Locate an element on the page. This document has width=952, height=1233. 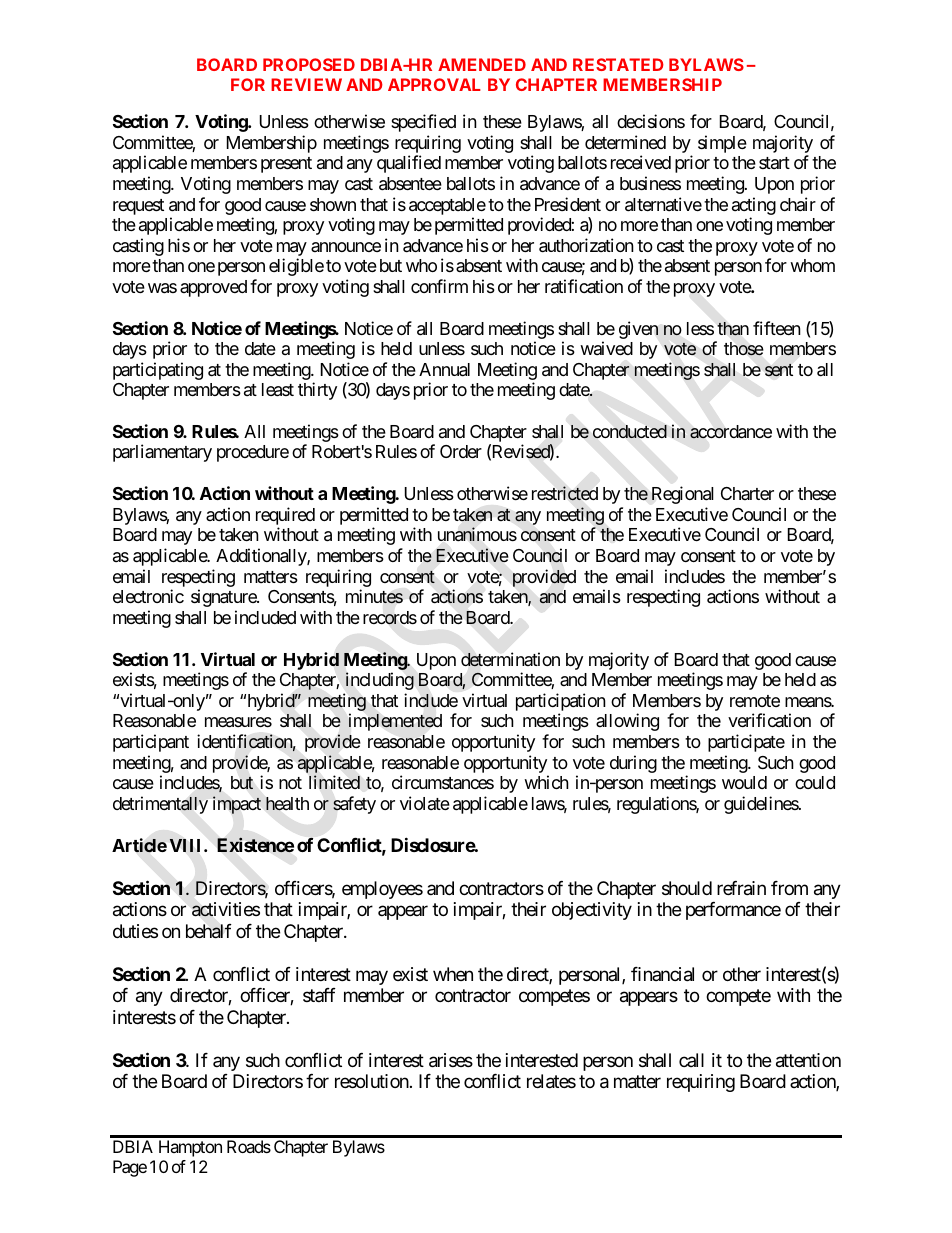
those is located at coordinates (744, 349).
